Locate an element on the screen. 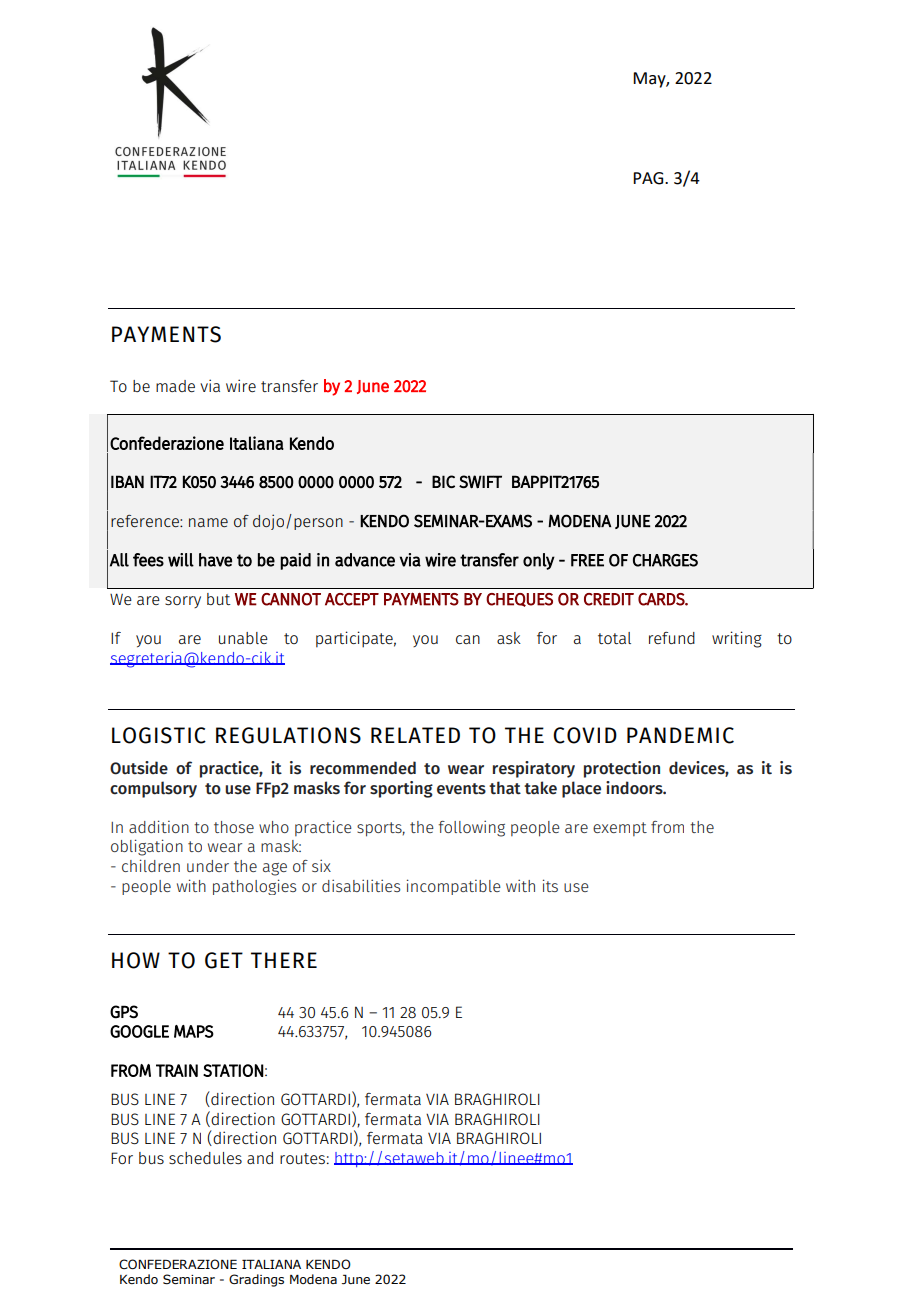  BIC is located at coordinates (443, 481).
